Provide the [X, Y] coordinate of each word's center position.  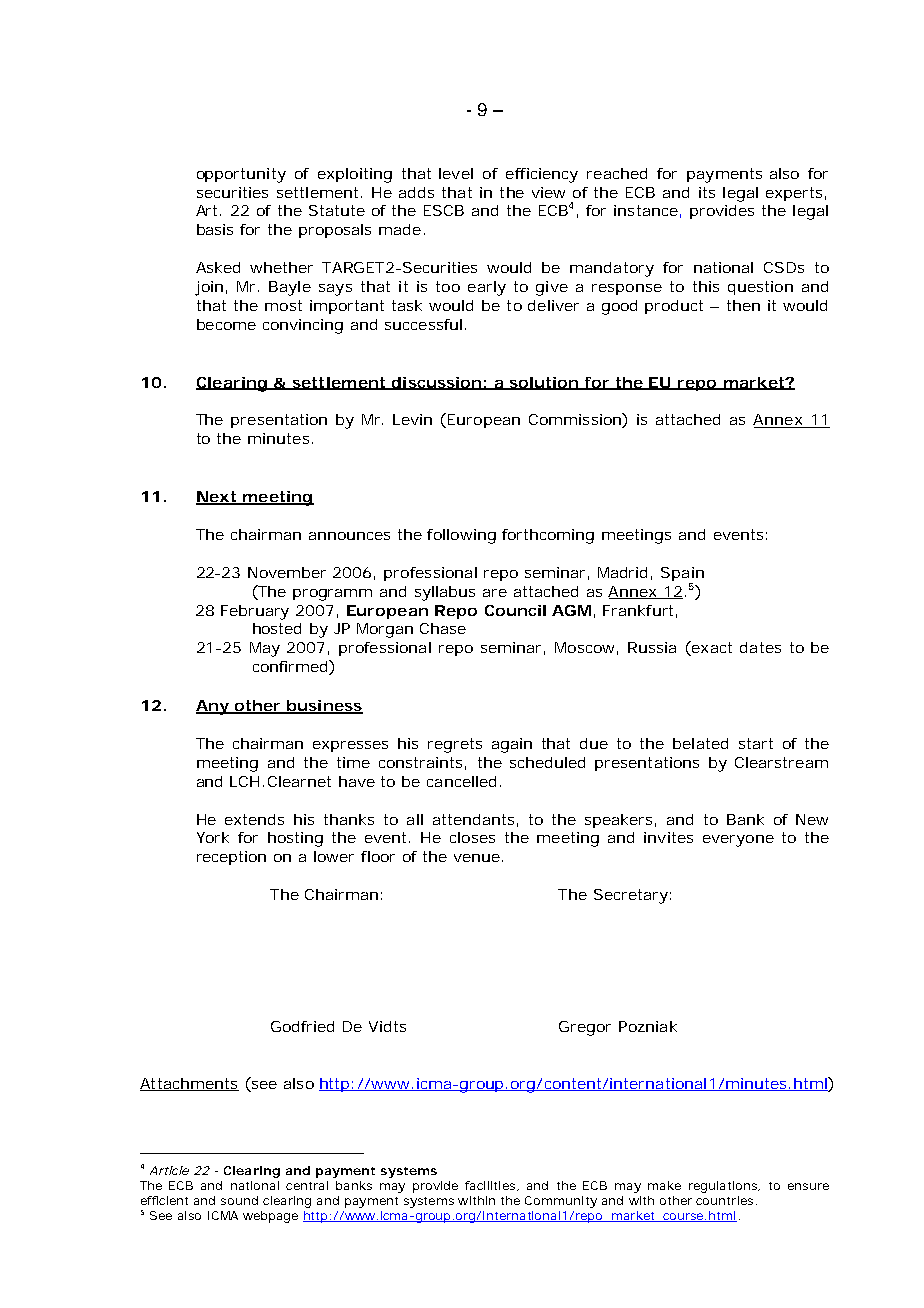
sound [239, 1200]
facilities [491, 1186]
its [707, 192]
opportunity [241, 175]
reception [231, 858]
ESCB [444, 210]
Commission [576, 420]
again [512, 745]
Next [217, 498]
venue [477, 858]
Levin [412, 419]
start [756, 743]
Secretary [631, 896]
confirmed [291, 667]
